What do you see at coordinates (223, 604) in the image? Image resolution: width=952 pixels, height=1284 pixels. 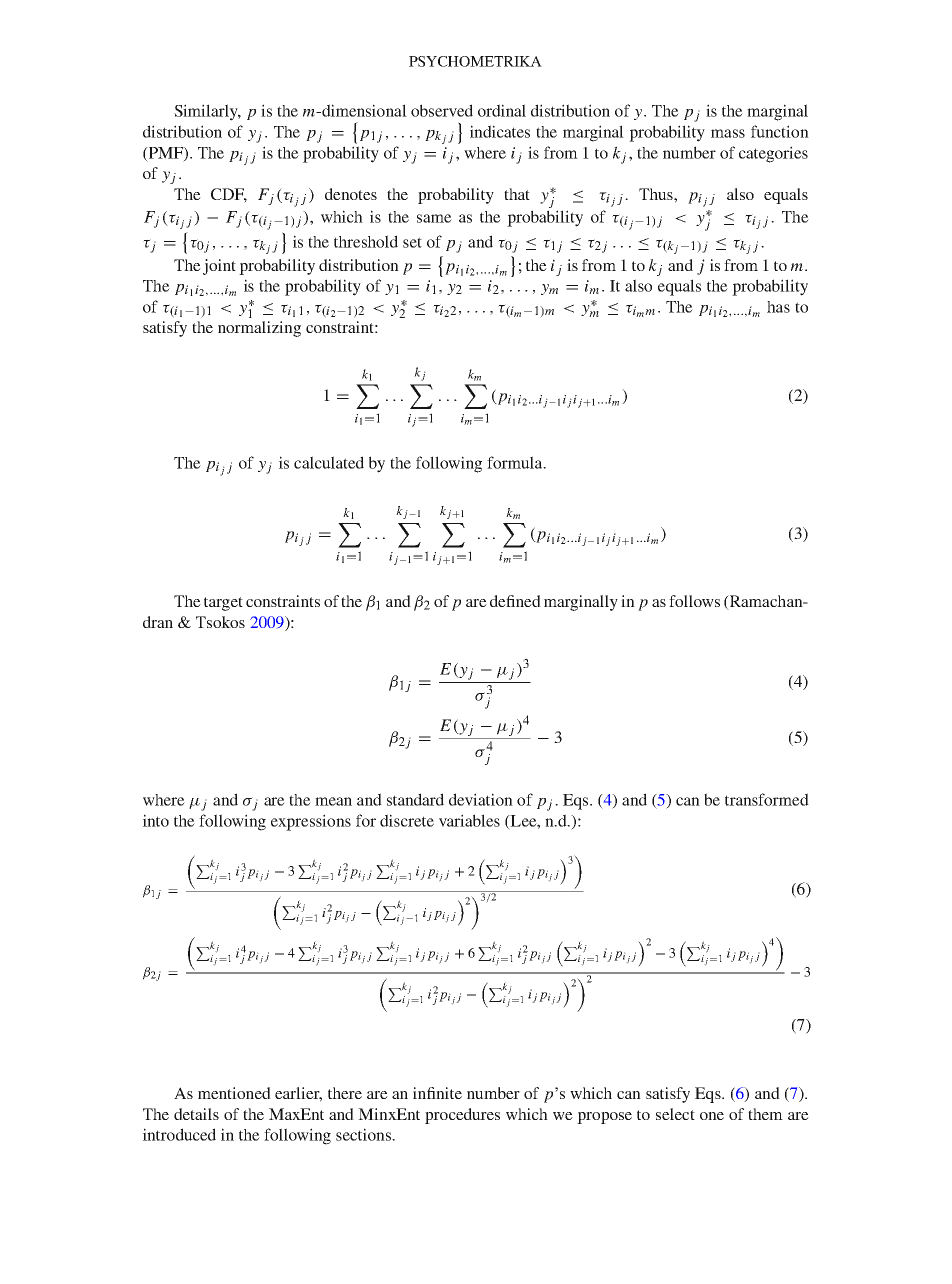 I see `target` at bounding box center [223, 604].
